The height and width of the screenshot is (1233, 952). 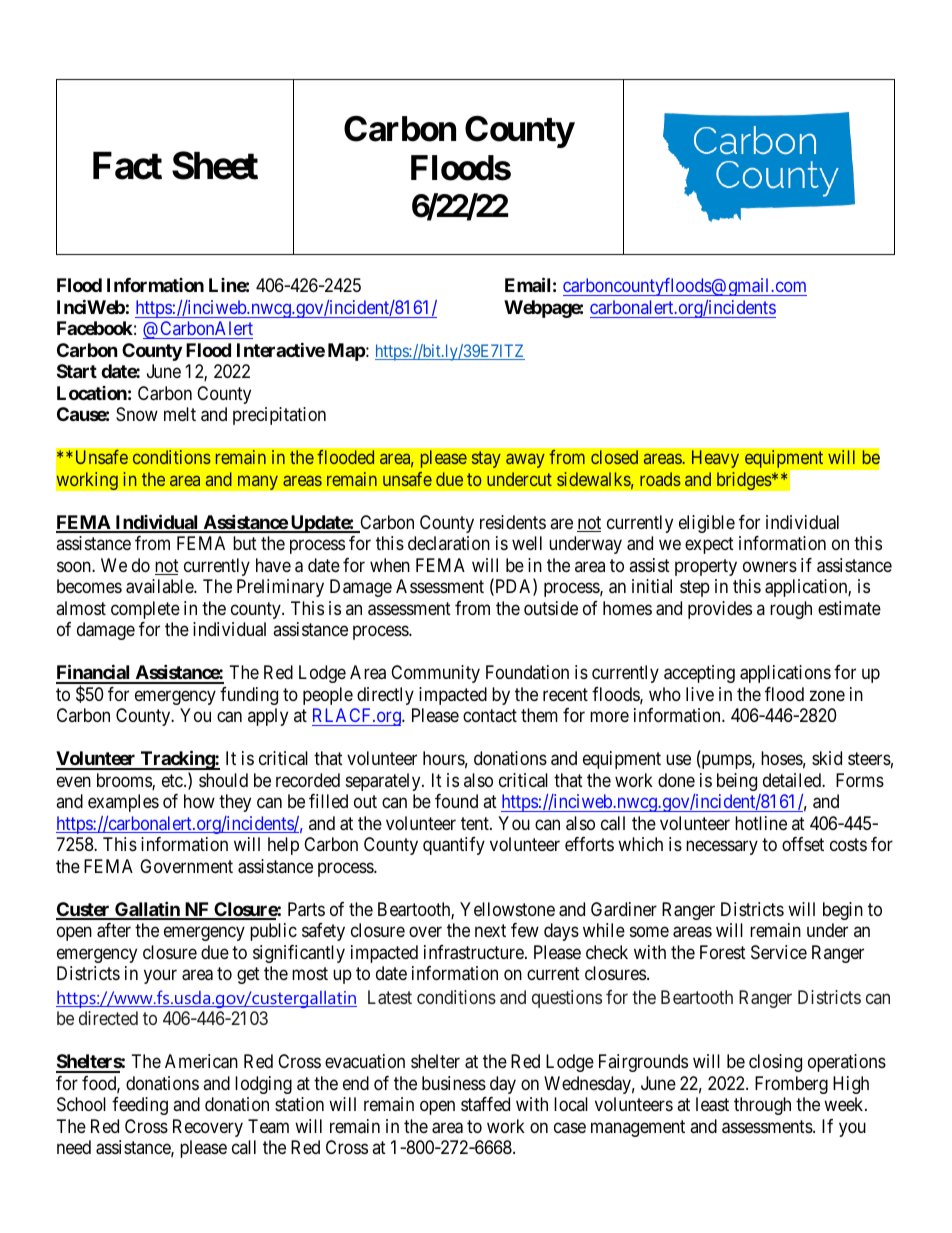 What do you see at coordinates (476, 823) in the screenshot?
I see `tent` at bounding box center [476, 823].
